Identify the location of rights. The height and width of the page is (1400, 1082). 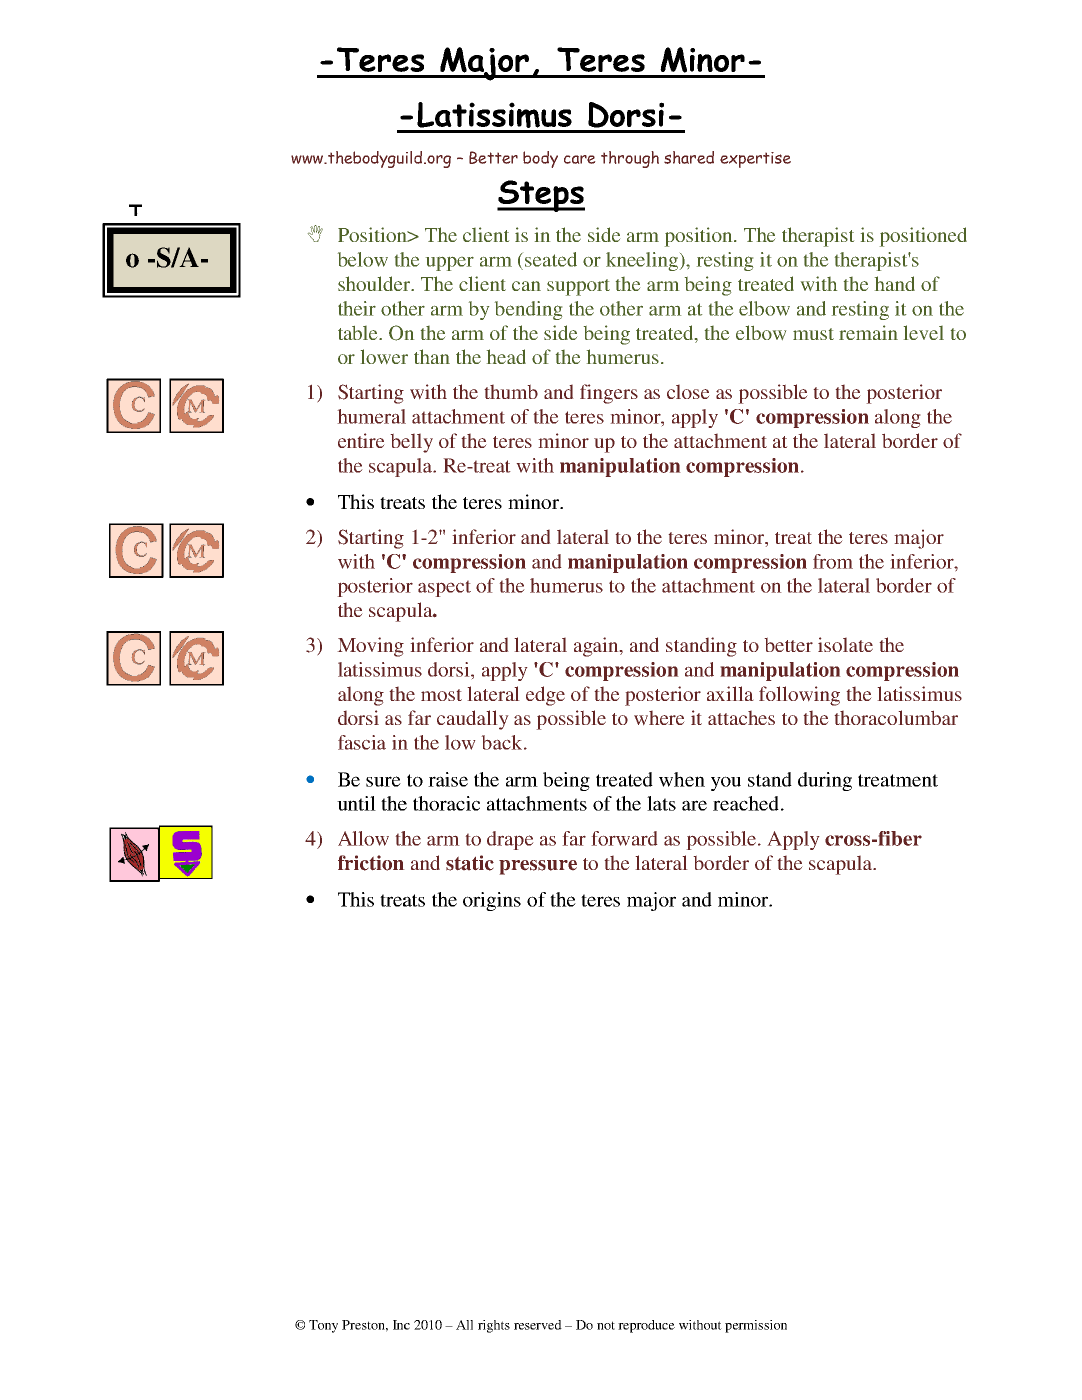
(494, 1326).
